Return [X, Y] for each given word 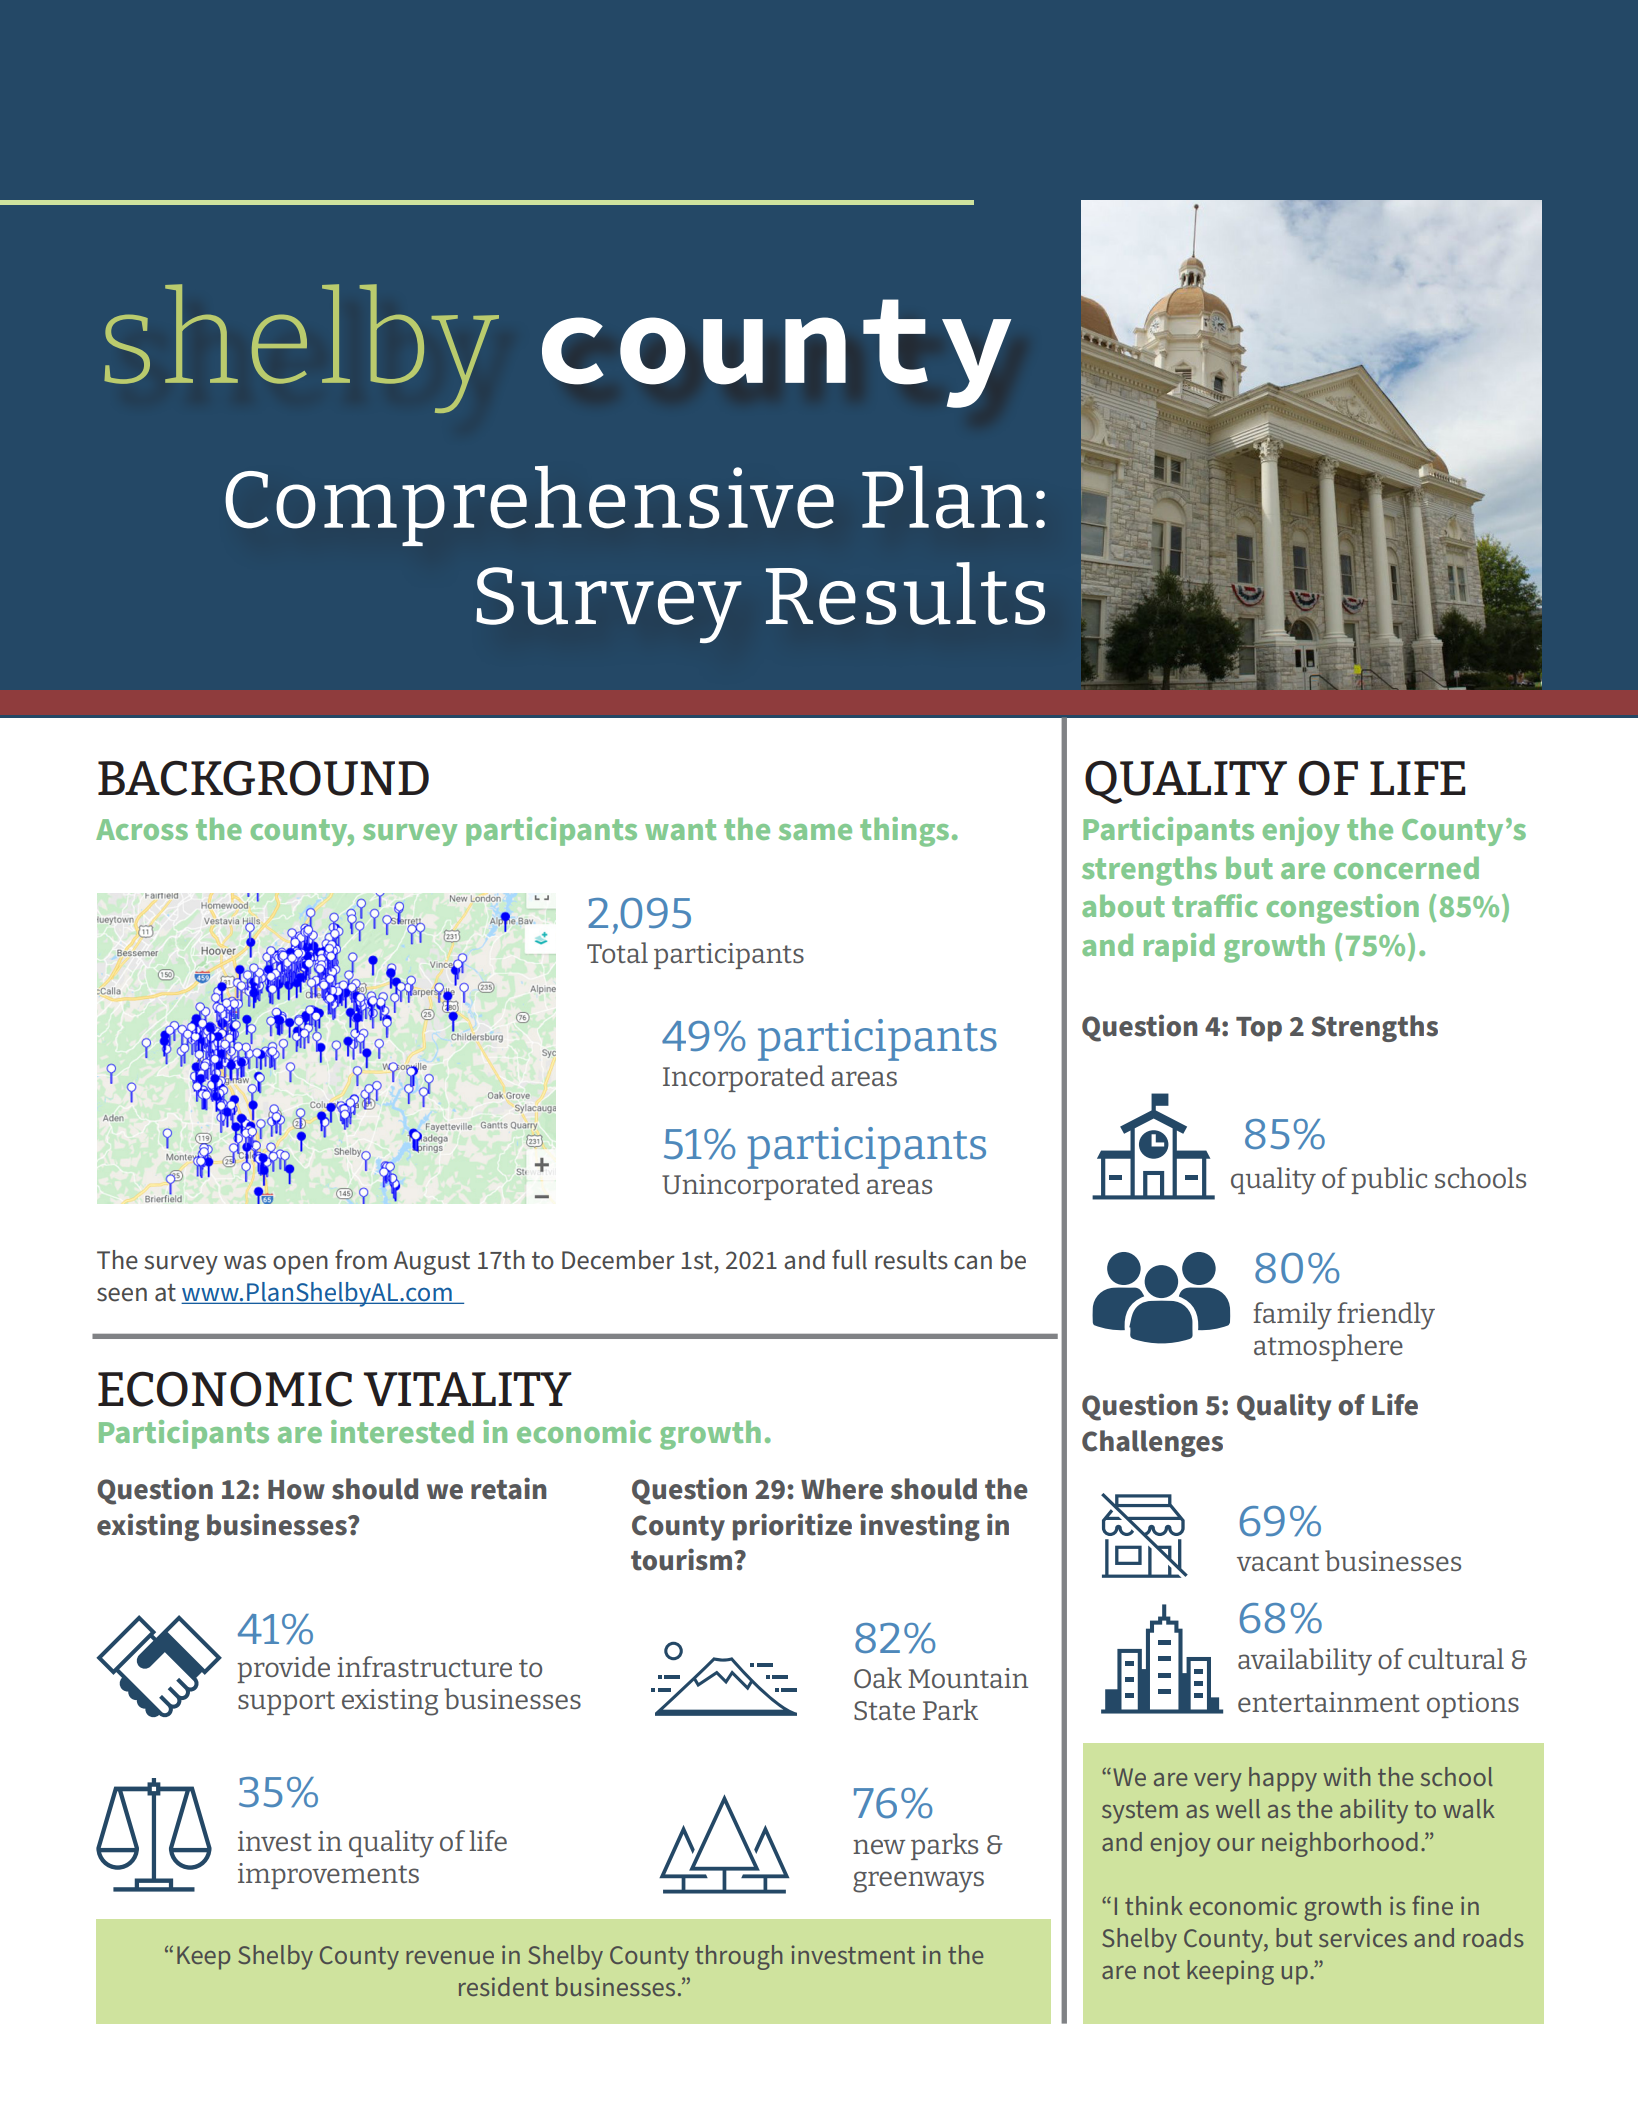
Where [842, 1489]
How [296, 1490]
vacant [1278, 1562]
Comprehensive [529, 505]
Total [617, 952]
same [815, 832]
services [1363, 1937]
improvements [328, 1876]
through [738, 1957]
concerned [1406, 868]
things [904, 832]
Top [1259, 1029]
